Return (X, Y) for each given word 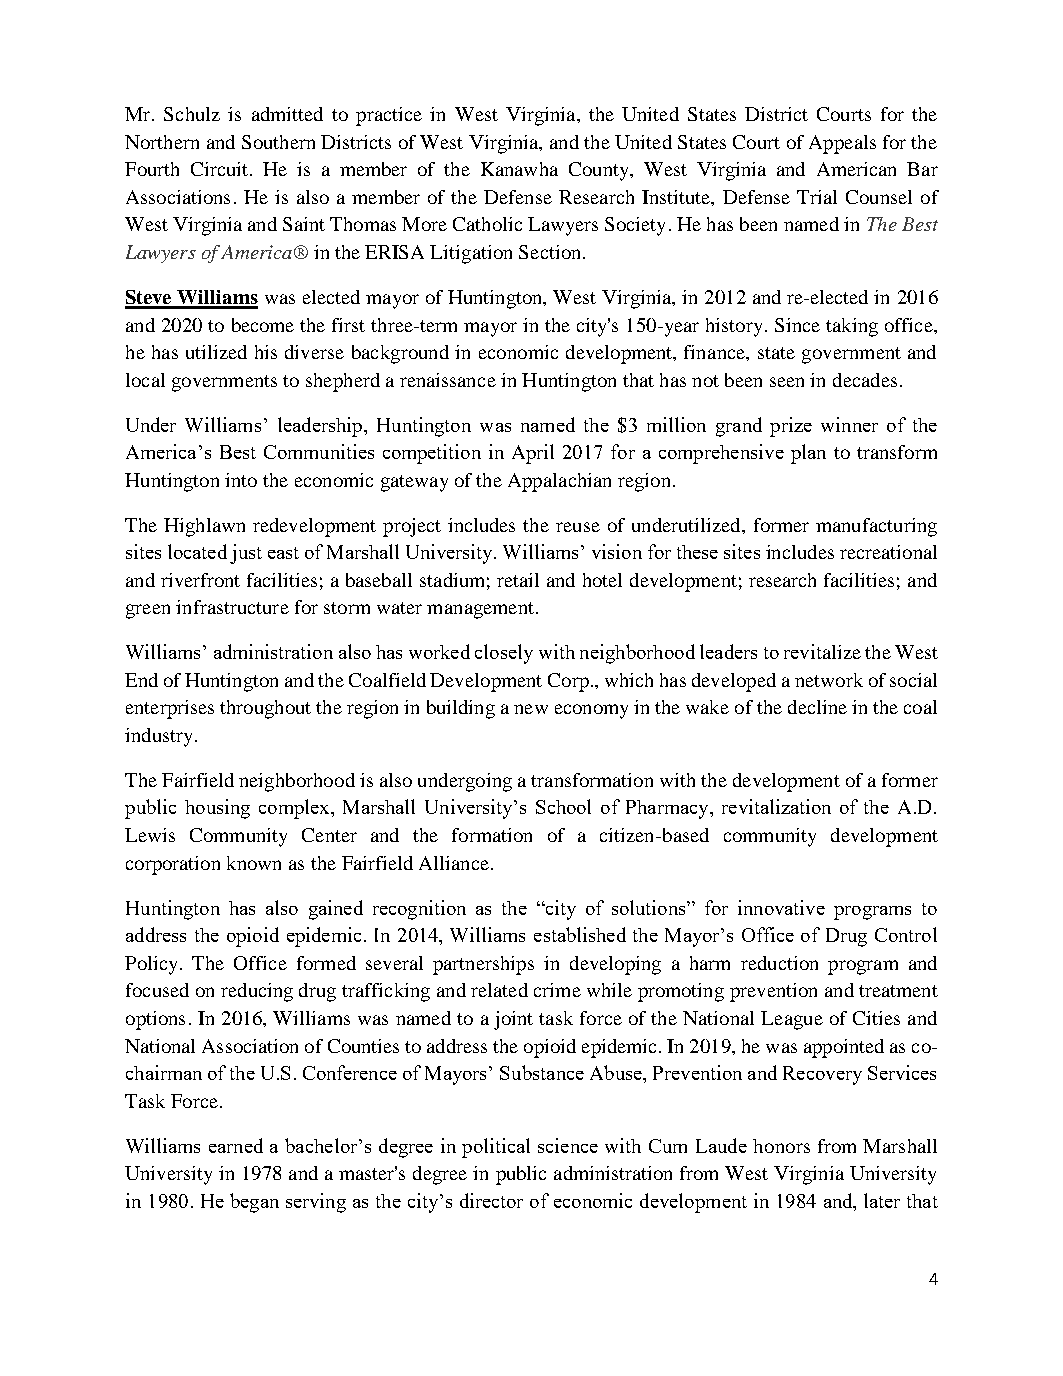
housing (217, 809)
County (600, 171)
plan (808, 454)
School (563, 806)
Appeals (842, 144)
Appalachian (559, 482)
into (241, 480)
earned (236, 1145)
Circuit (219, 169)
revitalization (776, 806)
